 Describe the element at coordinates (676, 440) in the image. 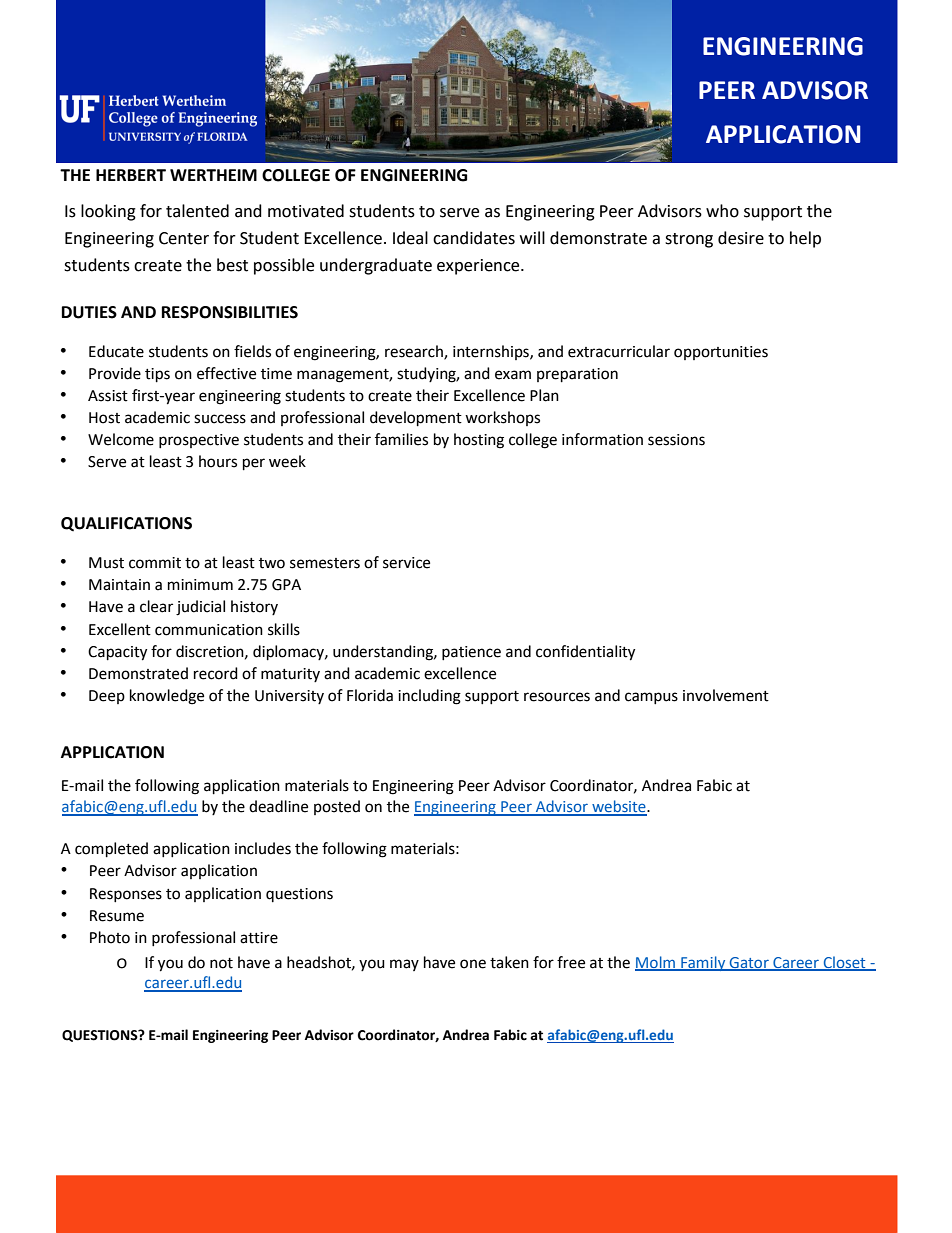

I see `sessions` at that location.
